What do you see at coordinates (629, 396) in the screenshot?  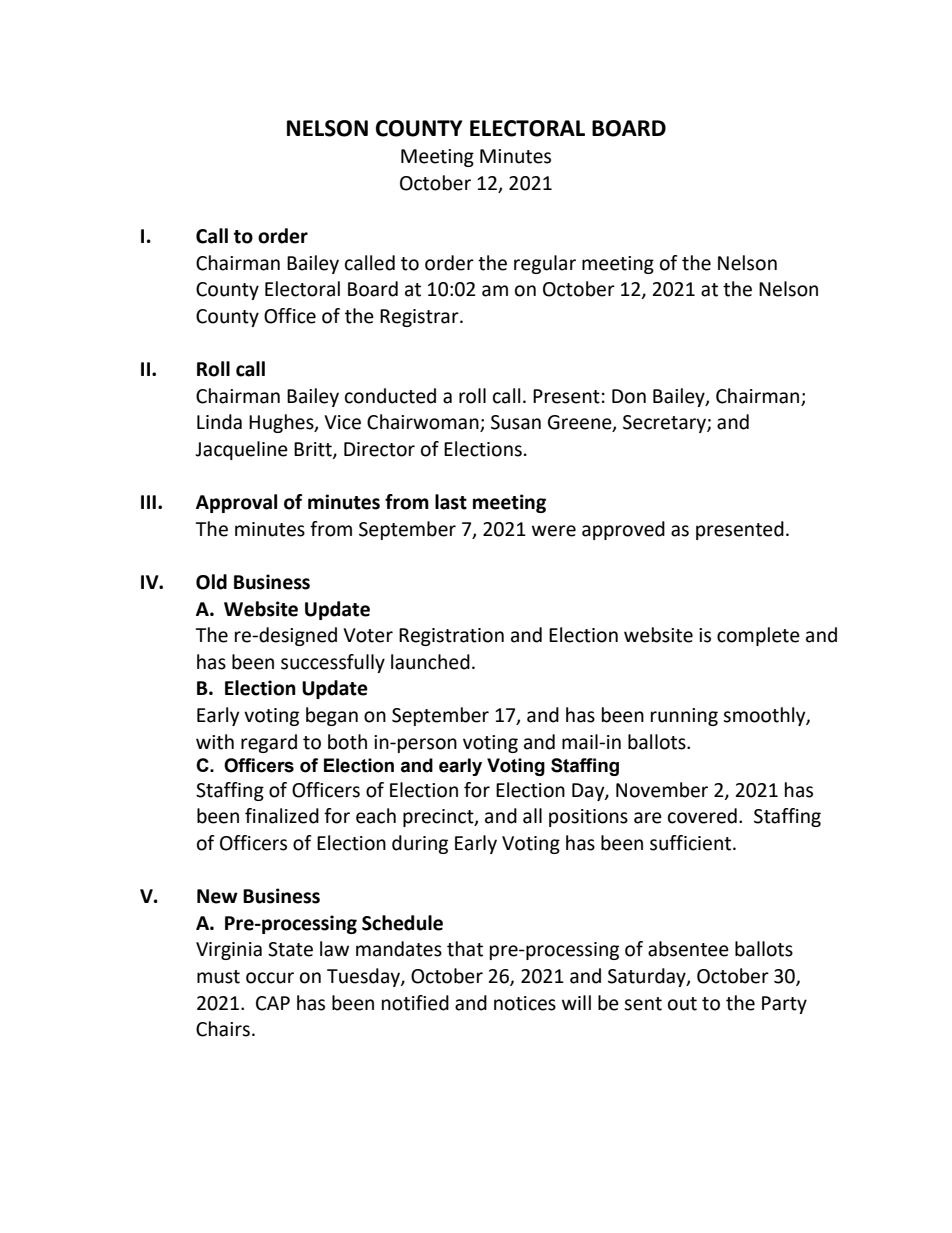 I see `Don` at bounding box center [629, 396].
